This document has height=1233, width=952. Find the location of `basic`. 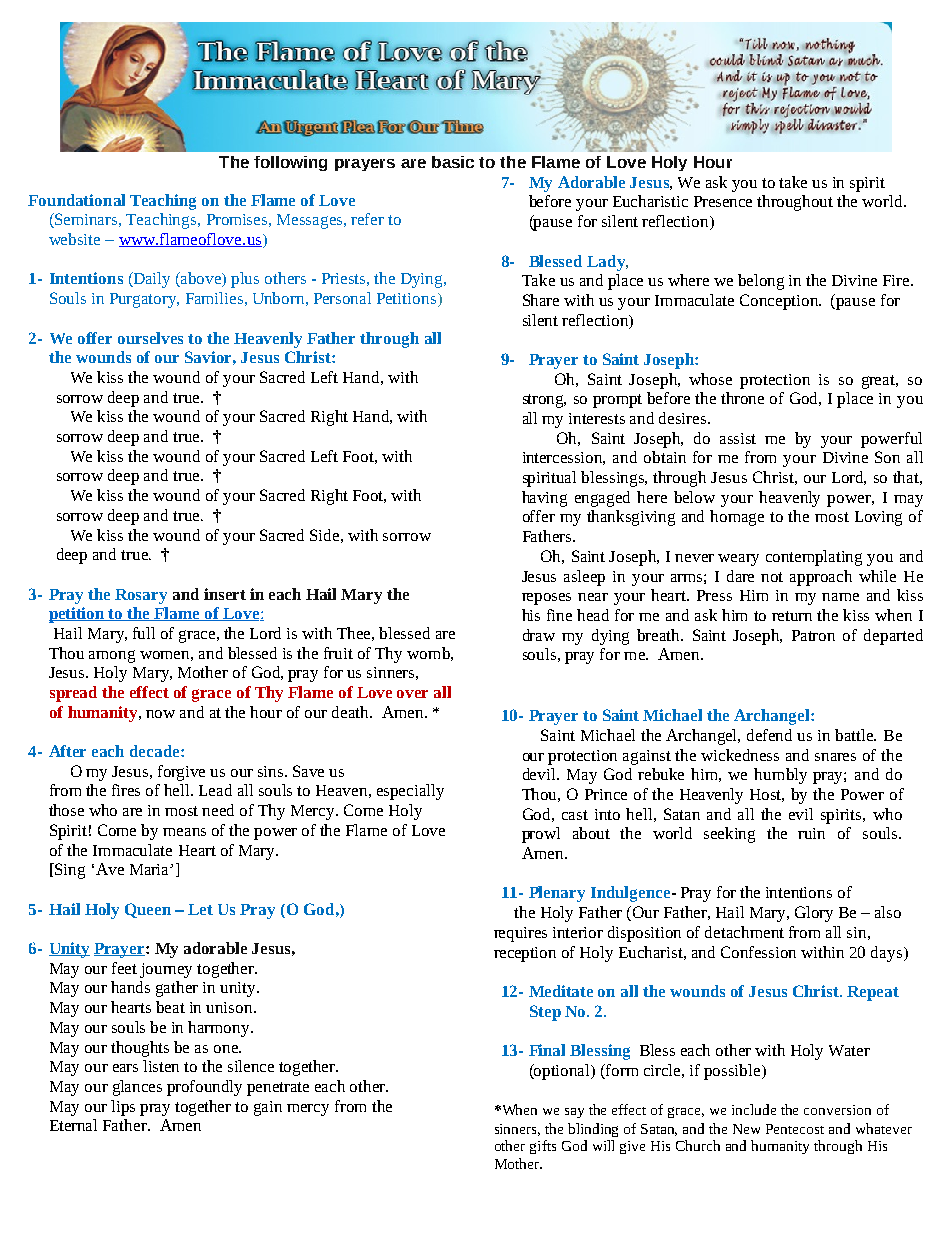

basic is located at coordinates (453, 162).
